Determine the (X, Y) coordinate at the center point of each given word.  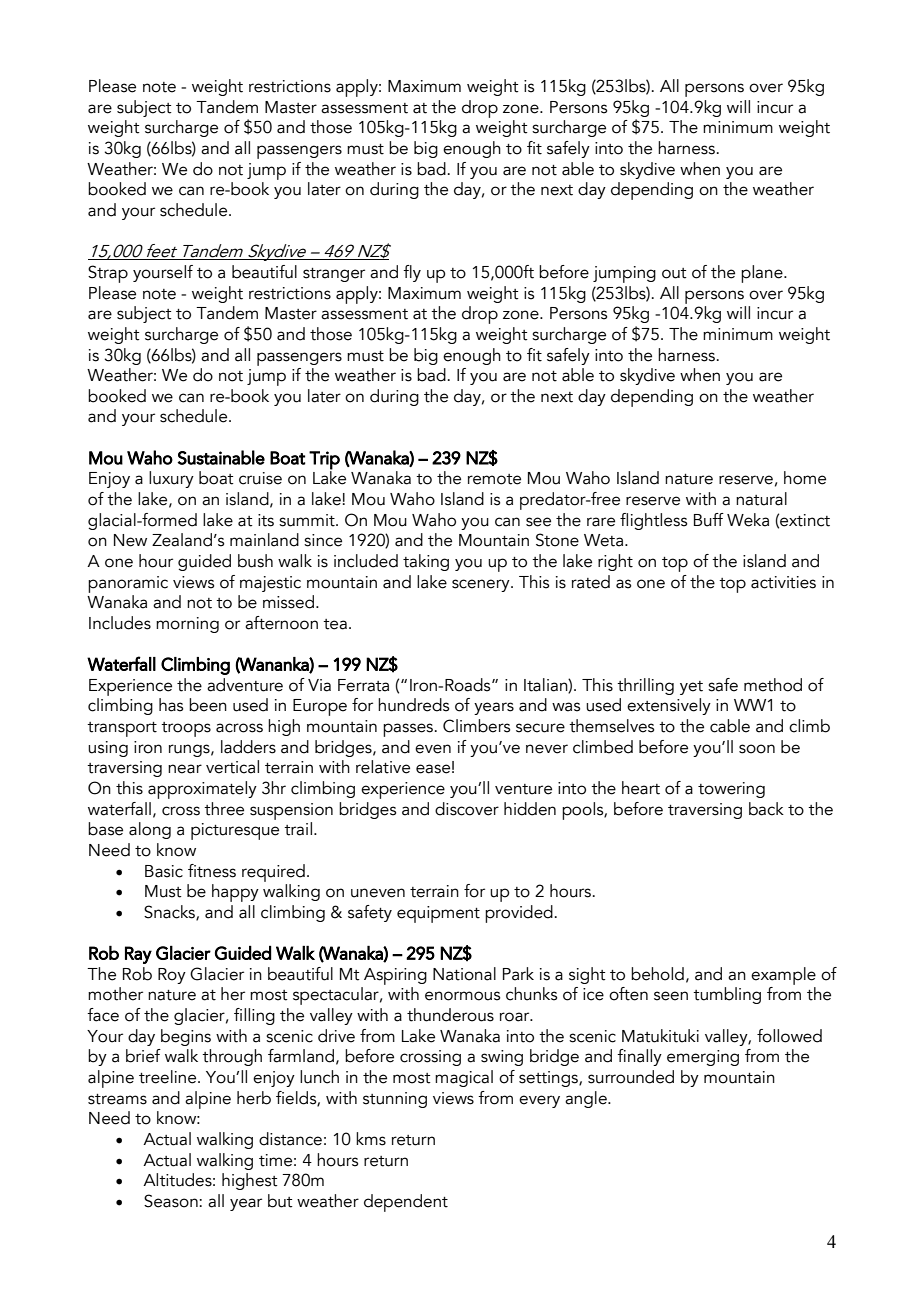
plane (763, 274)
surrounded (631, 1077)
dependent (406, 1203)
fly (412, 273)
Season (172, 1201)
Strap (108, 274)
